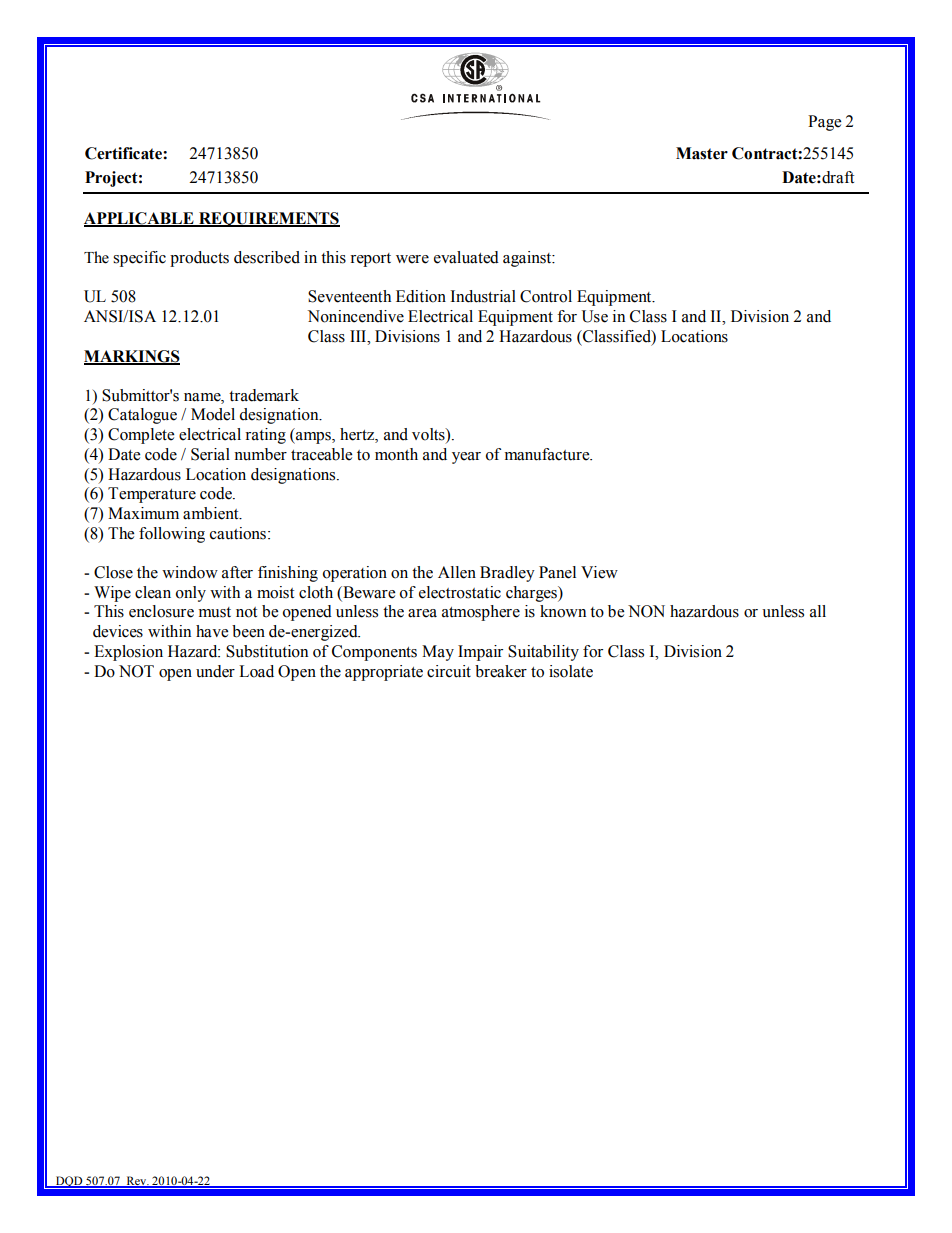 This page has width=952, height=1233. What do you see at coordinates (599, 572) in the page?
I see `View` at bounding box center [599, 572].
